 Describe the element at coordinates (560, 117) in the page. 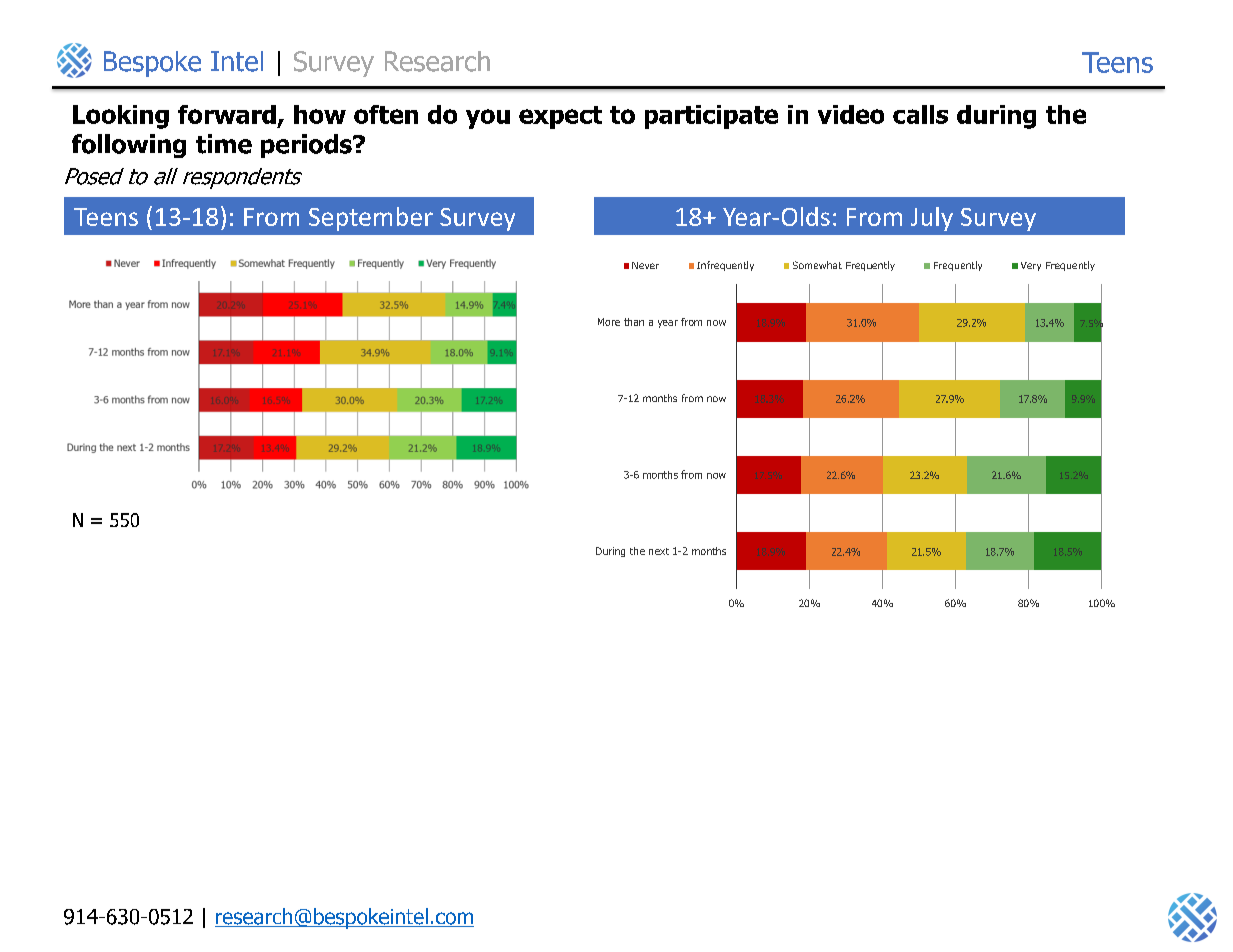

I see `expect` at that location.
